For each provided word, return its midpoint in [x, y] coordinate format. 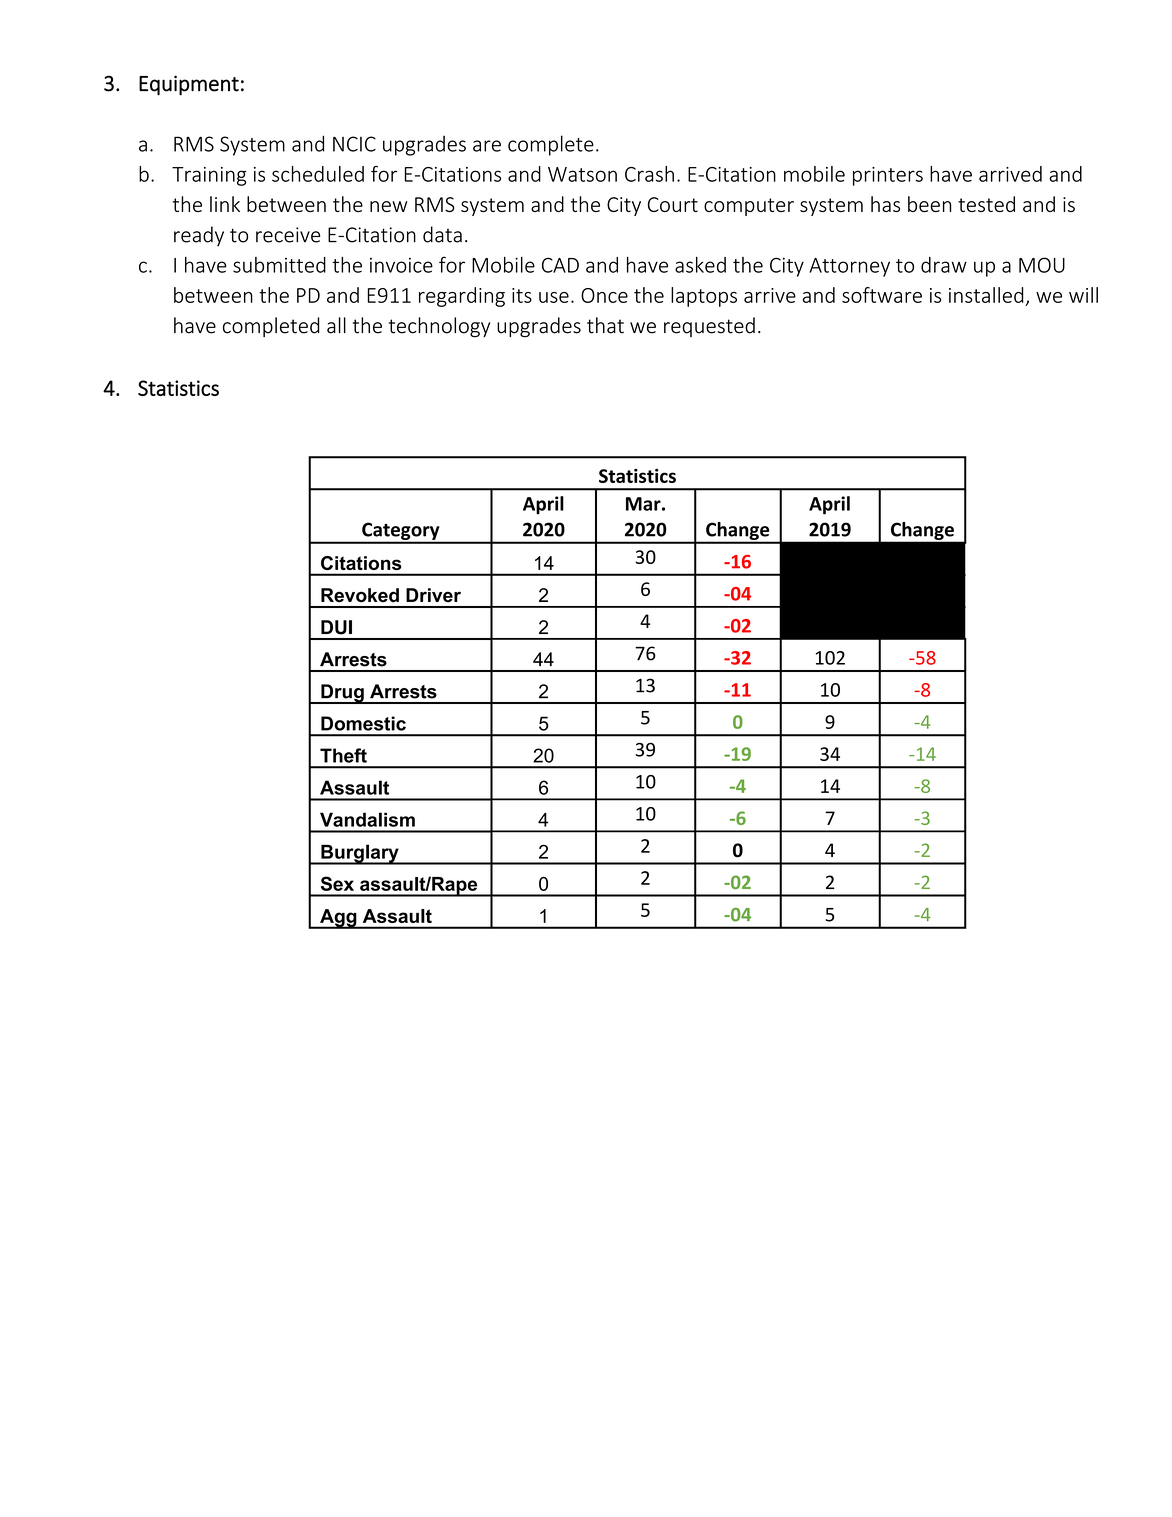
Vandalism [367, 819]
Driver [433, 595]
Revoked [360, 595]
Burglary [360, 854]
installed [986, 295]
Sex [337, 883]
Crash [649, 174]
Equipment [189, 85]
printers [888, 176]
